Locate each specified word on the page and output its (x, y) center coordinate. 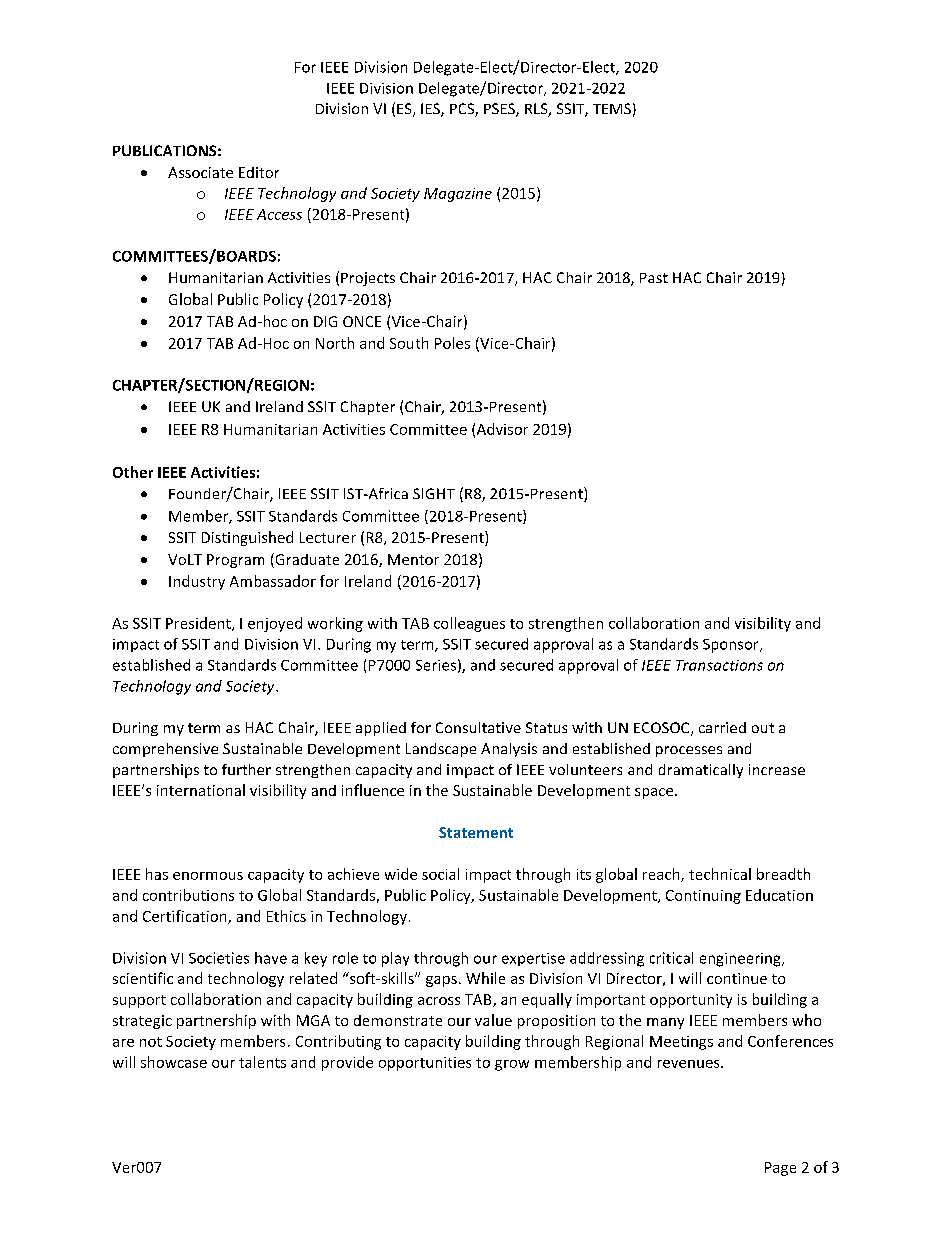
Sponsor (732, 646)
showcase (174, 1062)
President (199, 624)
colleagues (469, 624)
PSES (500, 110)
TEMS (612, 108)
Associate (200, 172)
